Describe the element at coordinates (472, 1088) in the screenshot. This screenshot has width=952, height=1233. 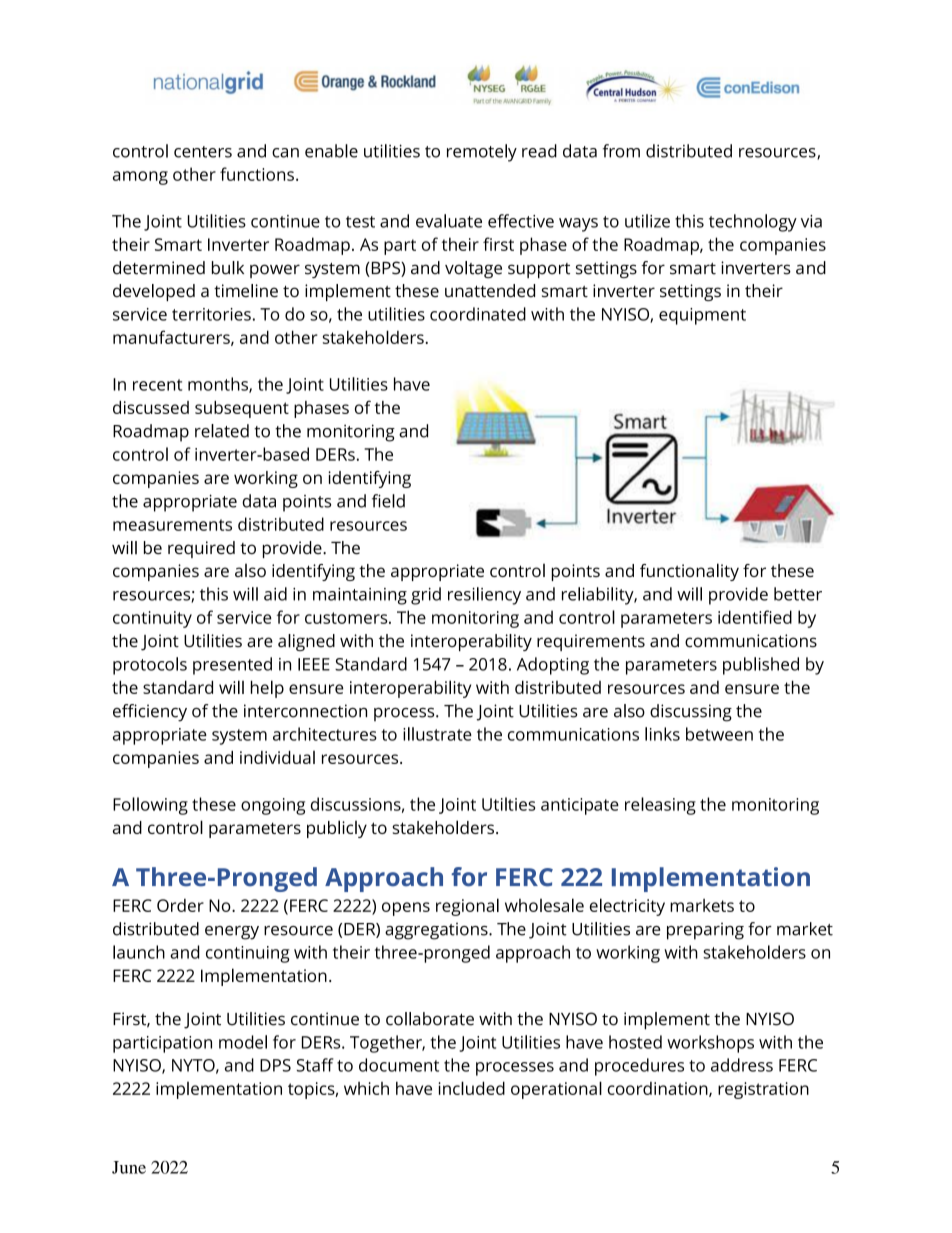
I see `included` at that location.
